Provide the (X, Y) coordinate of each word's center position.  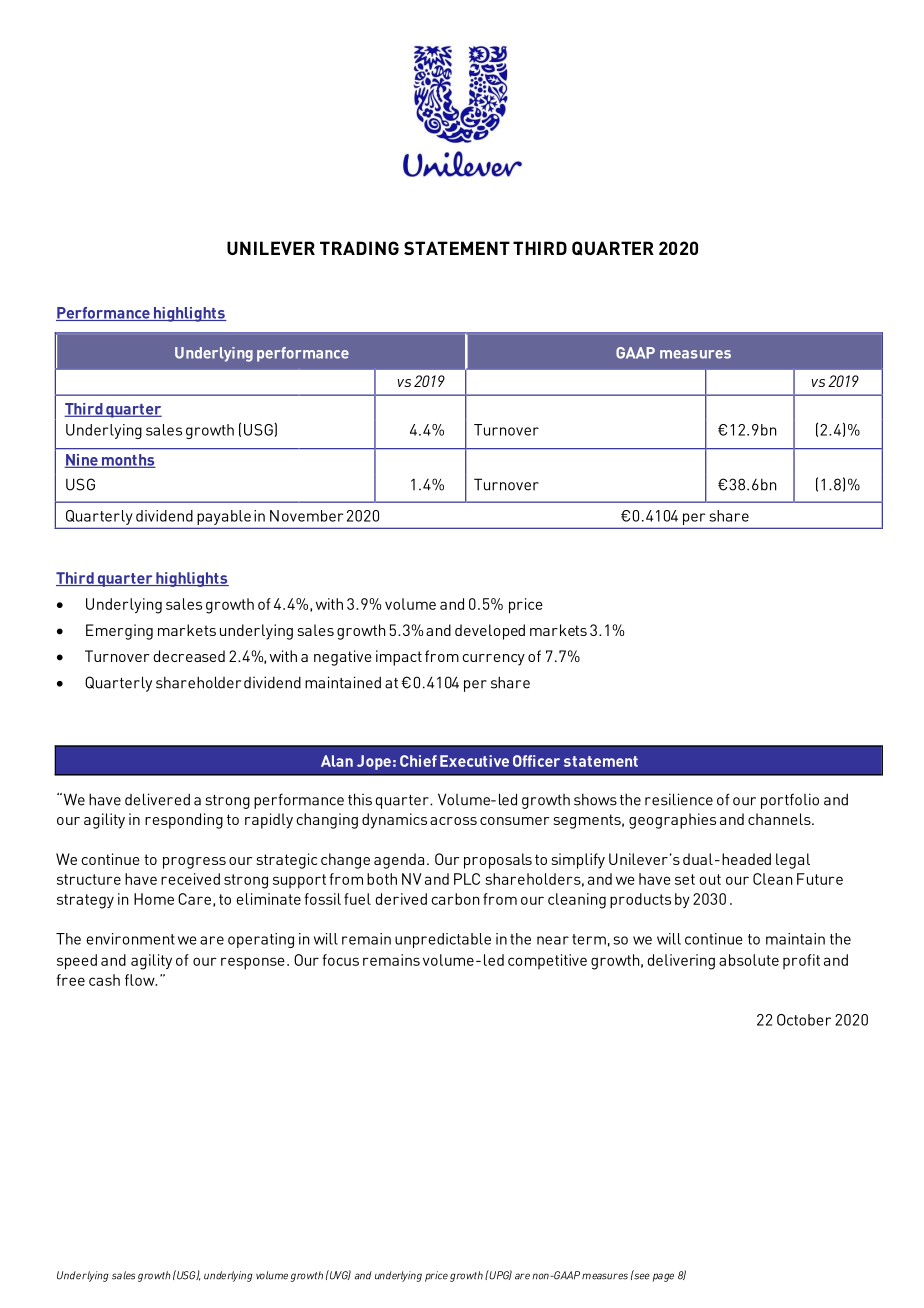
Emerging (119, 632)
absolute (749, 960)
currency (493, 660)
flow (141, 980)
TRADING (359, 248)
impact (399, 658)
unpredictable (443, 940)
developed (490, 632)
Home (154, 899)
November (307, 516)
